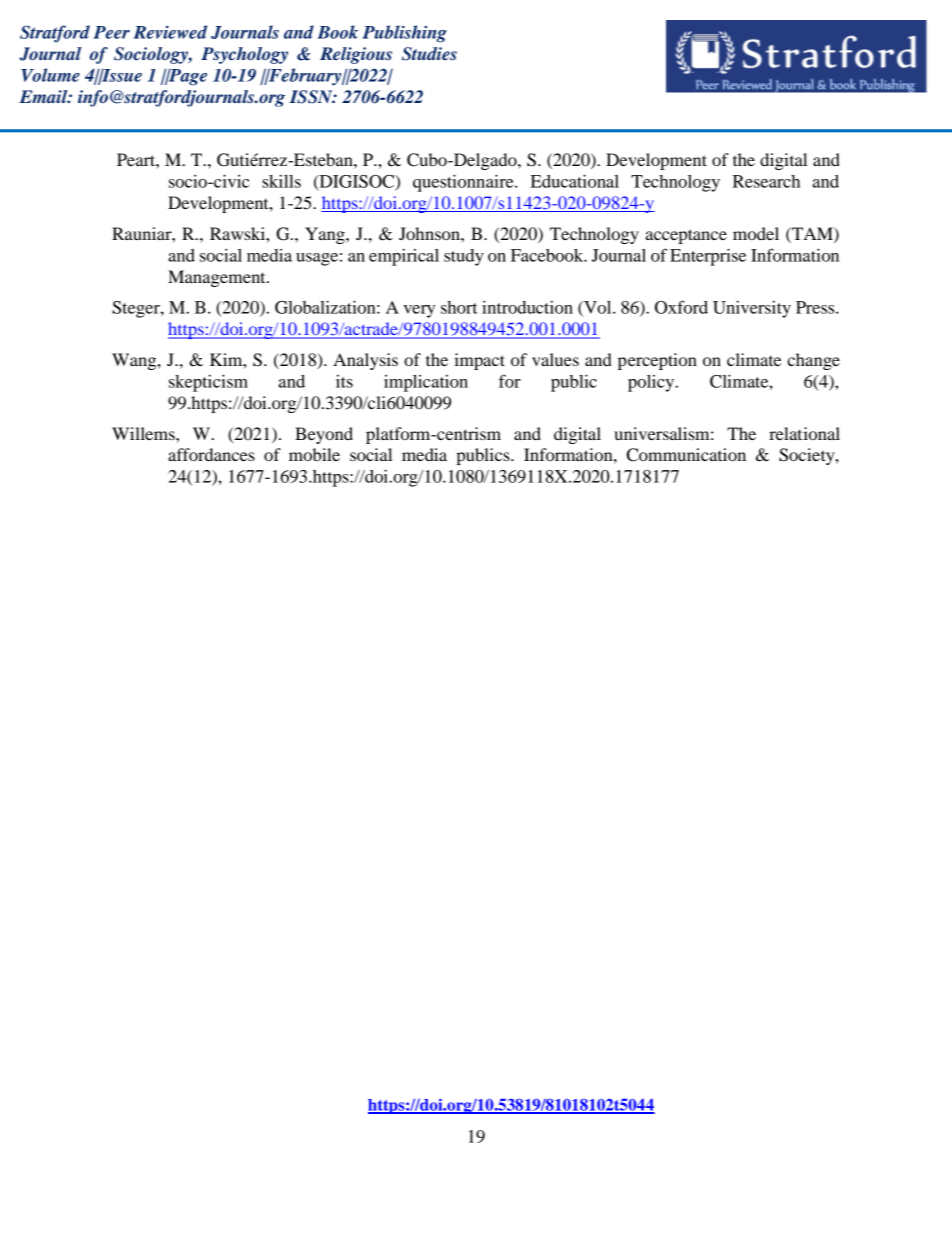  I want to click on skepticism, so click(208, 383).
